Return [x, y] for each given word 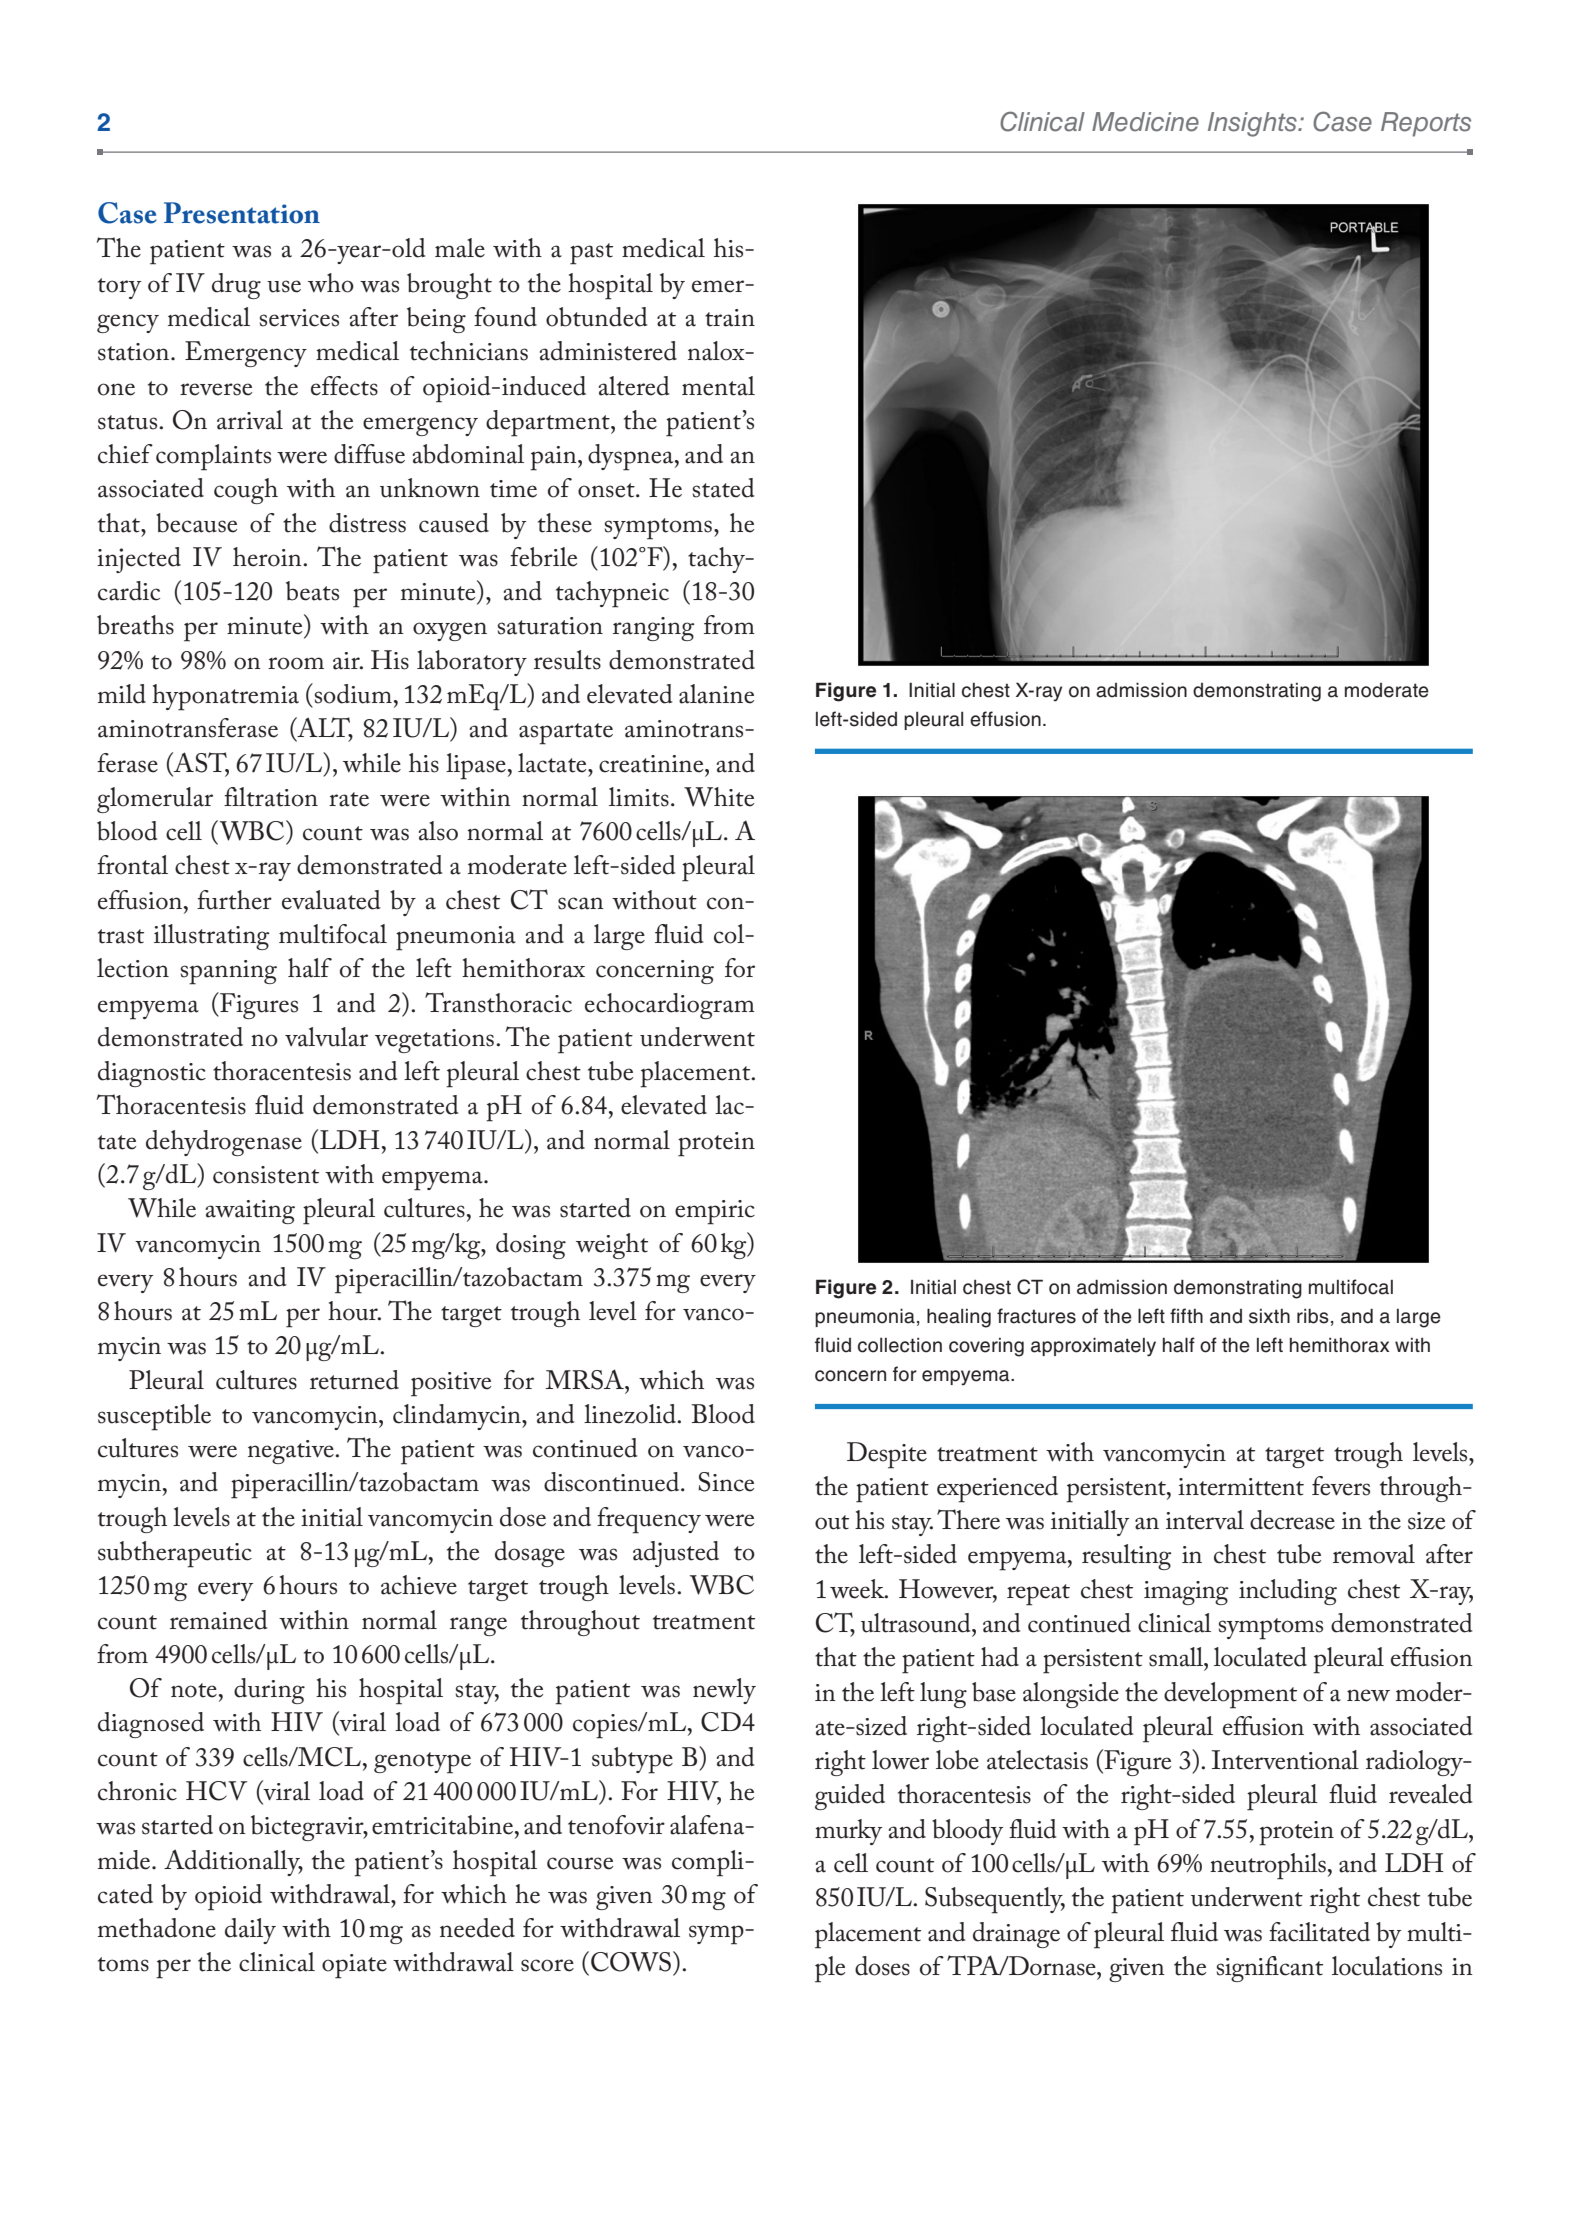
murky [848, 1832]
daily [250, 1931]
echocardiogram [670, 1006]
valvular [326, 1037]
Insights [1253, 124]
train [730, 318]
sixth [1269, 1316]
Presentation [242, 213]
